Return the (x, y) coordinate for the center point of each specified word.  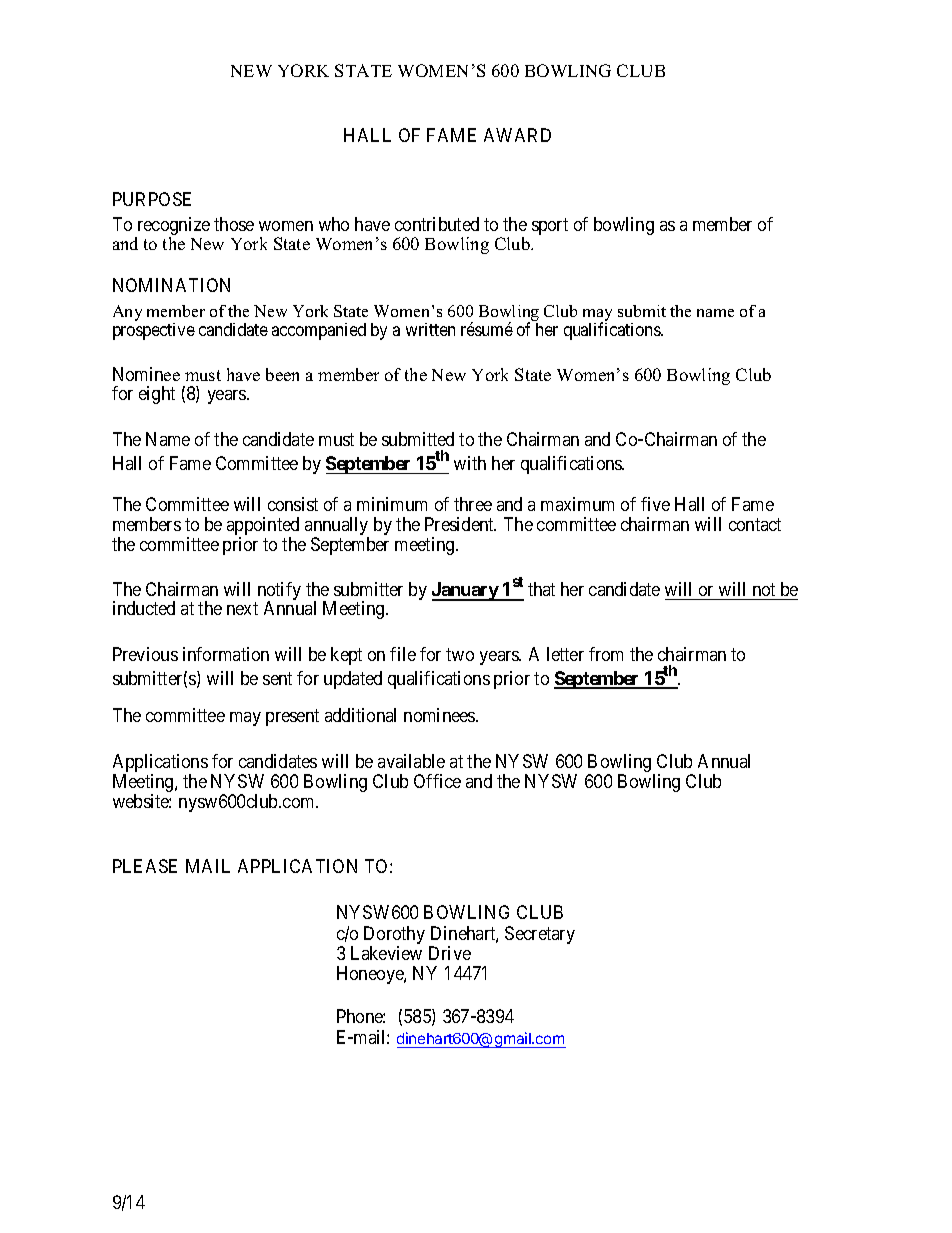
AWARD (517, 135)
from (606, 654)
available (411, 761)
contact (755, 524)
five (655, 504)
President (460, 524)
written (430, 329)
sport (550, 226)
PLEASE (145, 866)
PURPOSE (152, 199)
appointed (263, 527)
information (226, 654)
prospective (154, 331)
